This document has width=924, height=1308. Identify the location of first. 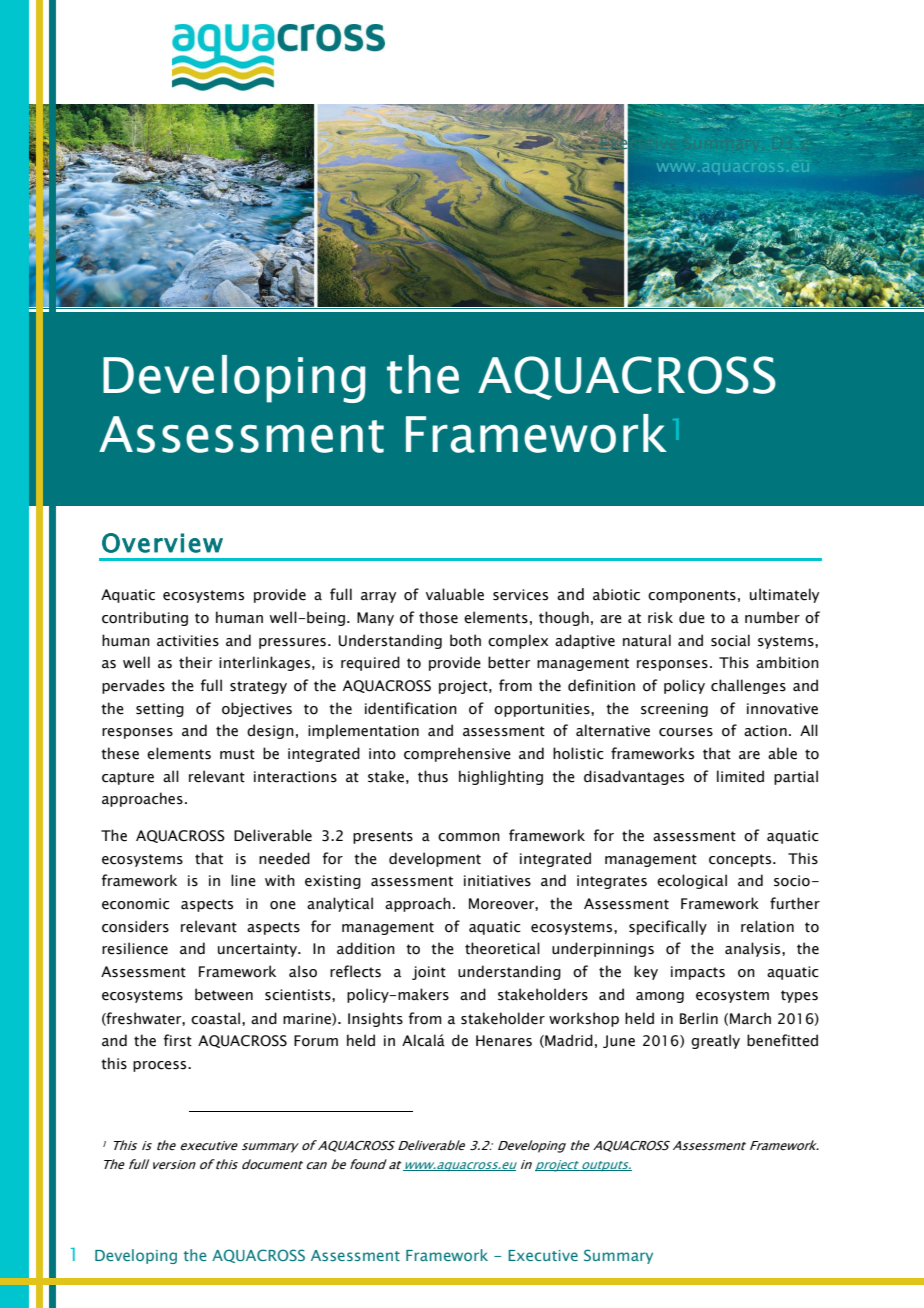
(178, 1040).
